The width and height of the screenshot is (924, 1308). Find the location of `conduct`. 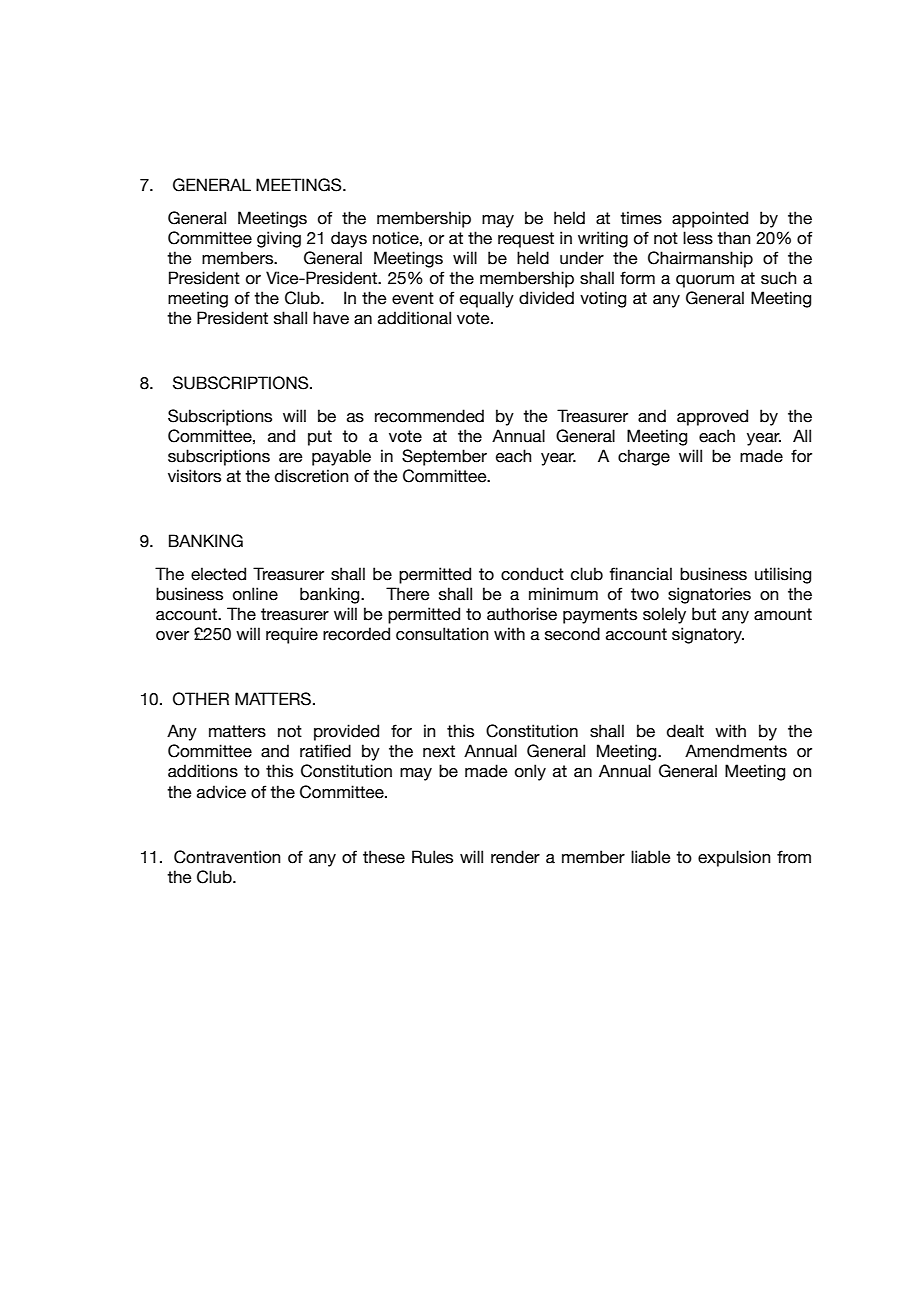

conduct is located at coordinates (532, 574).
